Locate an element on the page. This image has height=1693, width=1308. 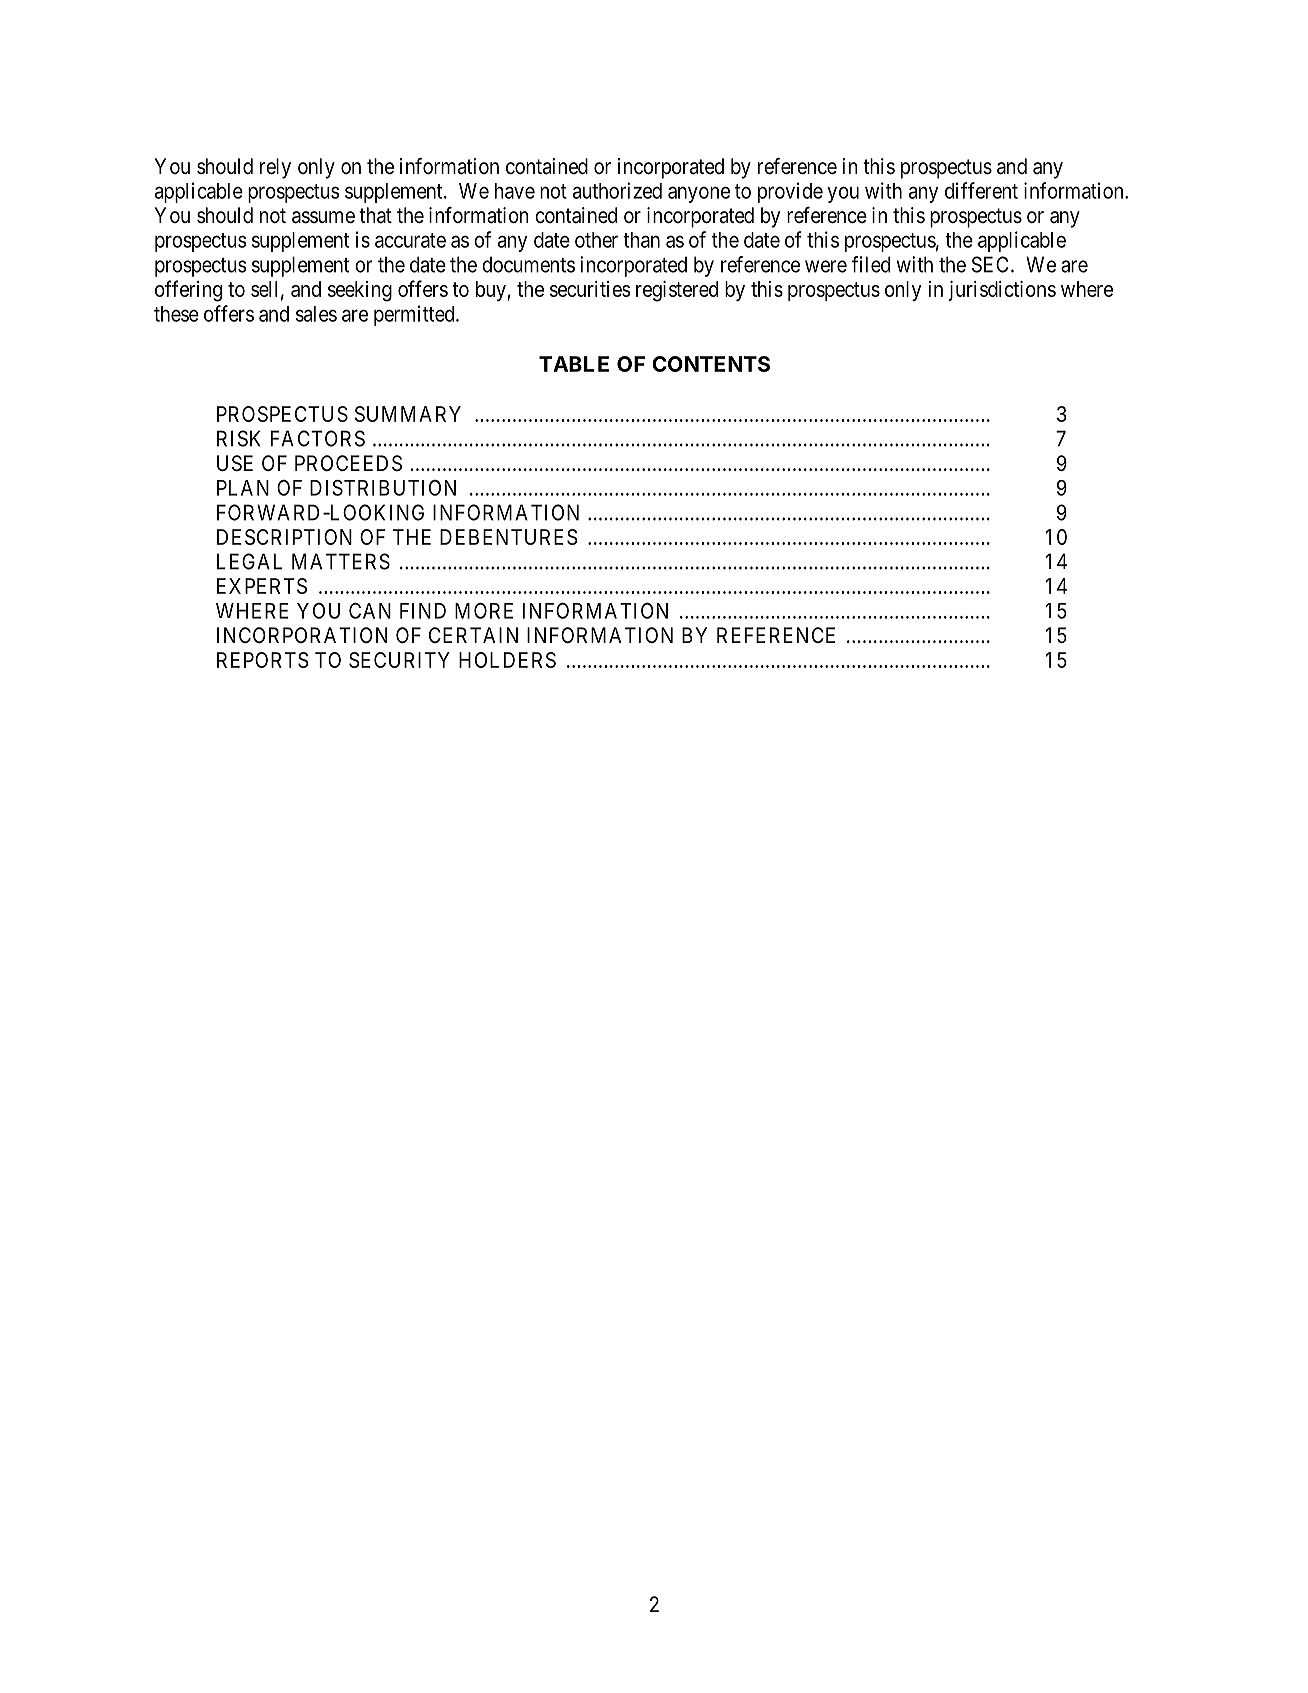
TABLE is located at coordinates (574, 364).
